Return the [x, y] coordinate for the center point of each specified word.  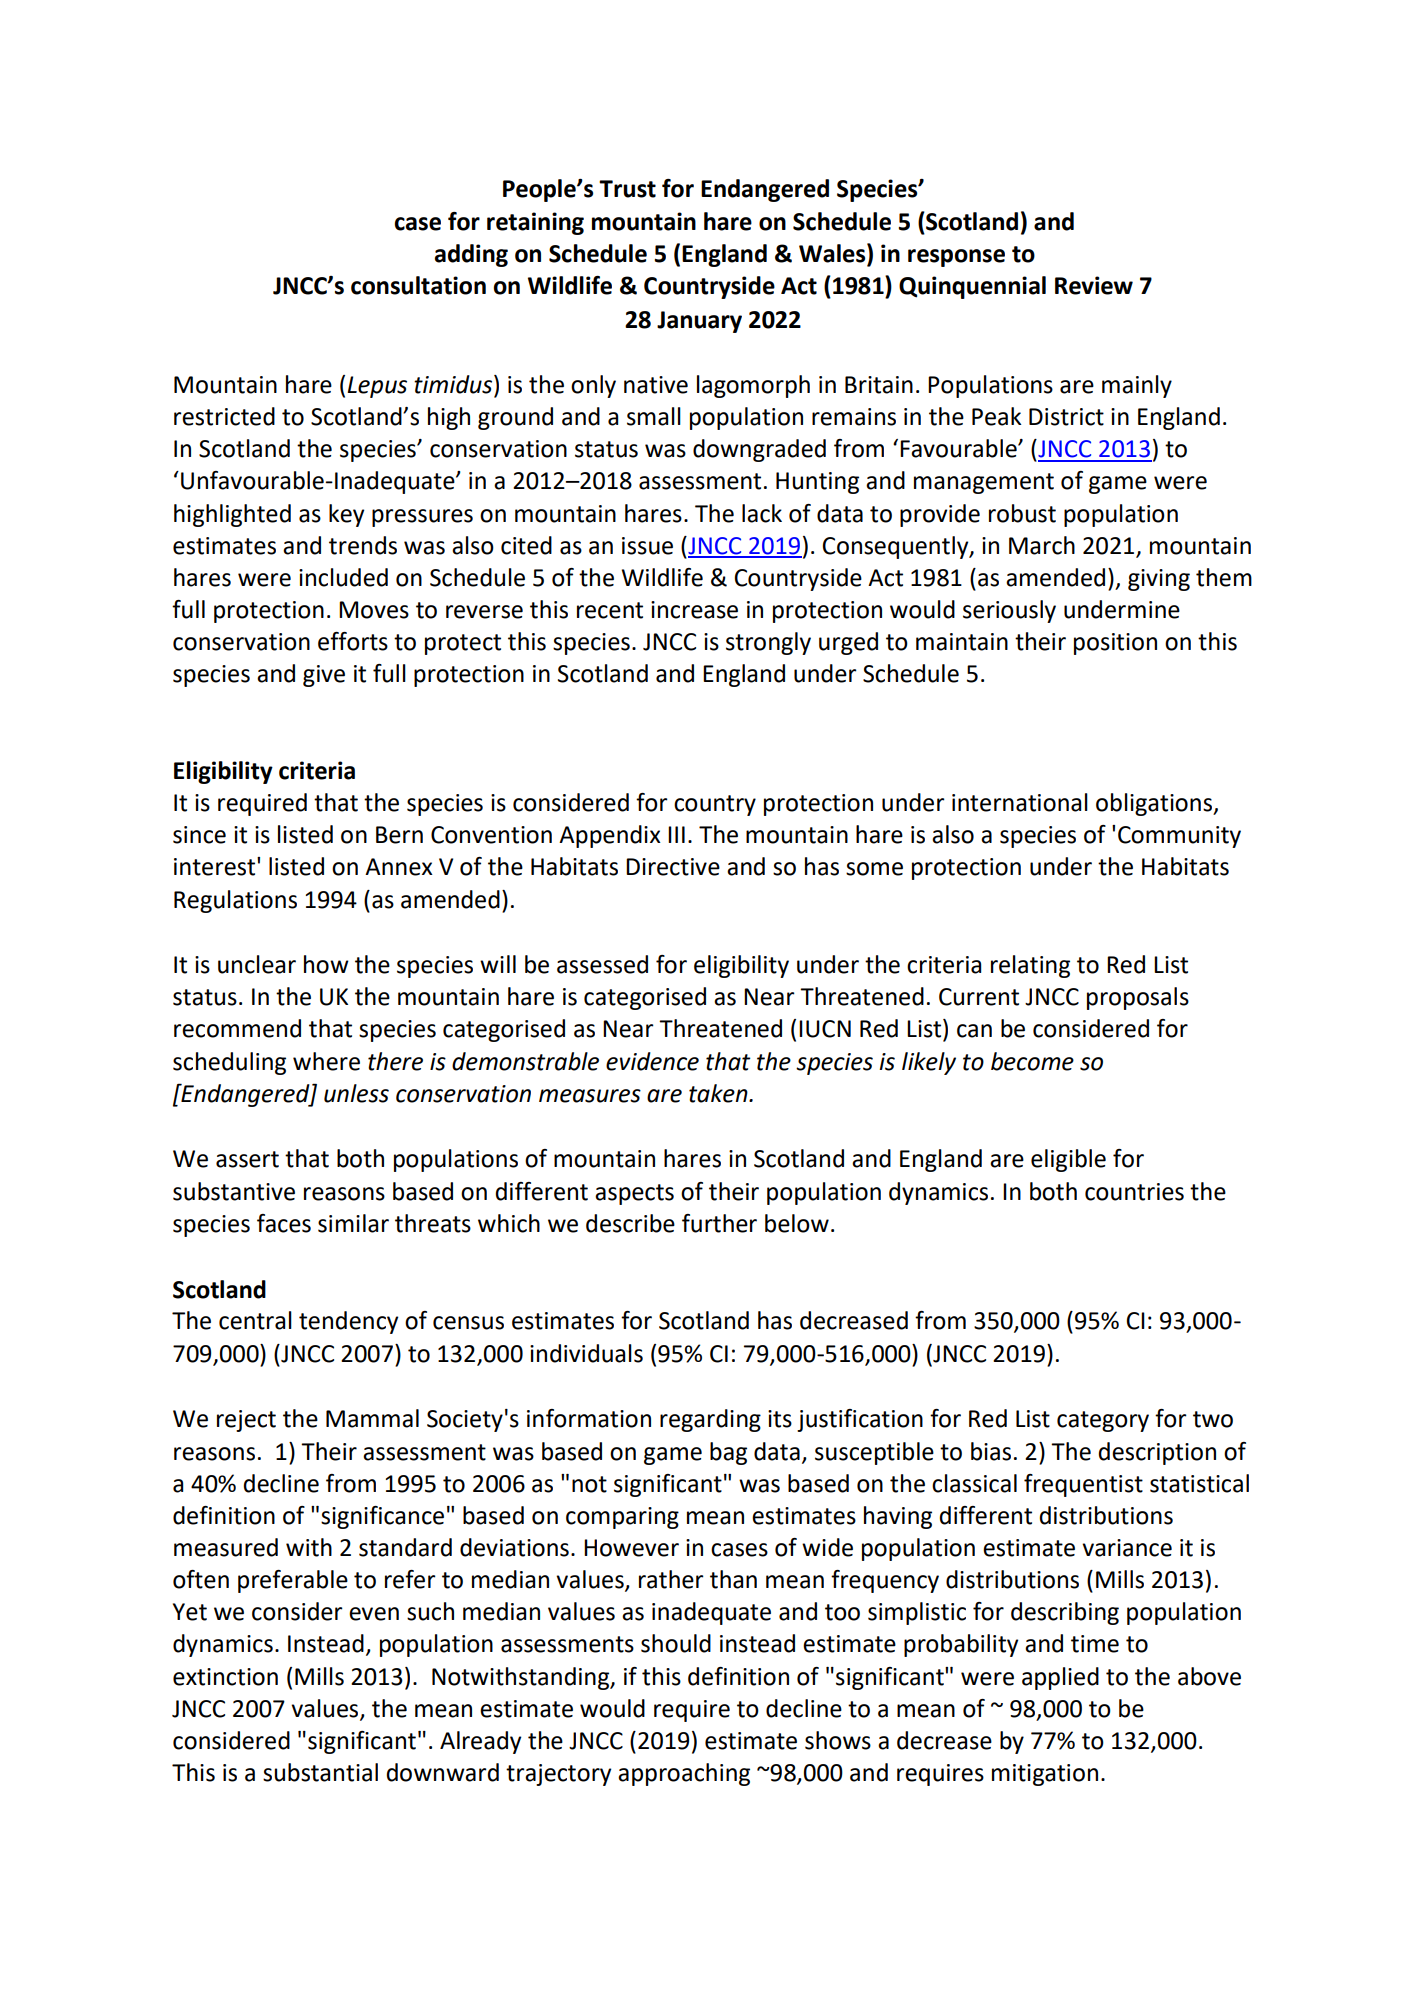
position [1115, 644]
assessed [602, 964]
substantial [320, 1772]
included [343, 577]
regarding [710, 1420]
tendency [348, 1322]
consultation [418, 285]
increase [694, 610]
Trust [627, 189]
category [1103, 1421]
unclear [257, 964]
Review [1094, 285]
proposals [1138, 998]
